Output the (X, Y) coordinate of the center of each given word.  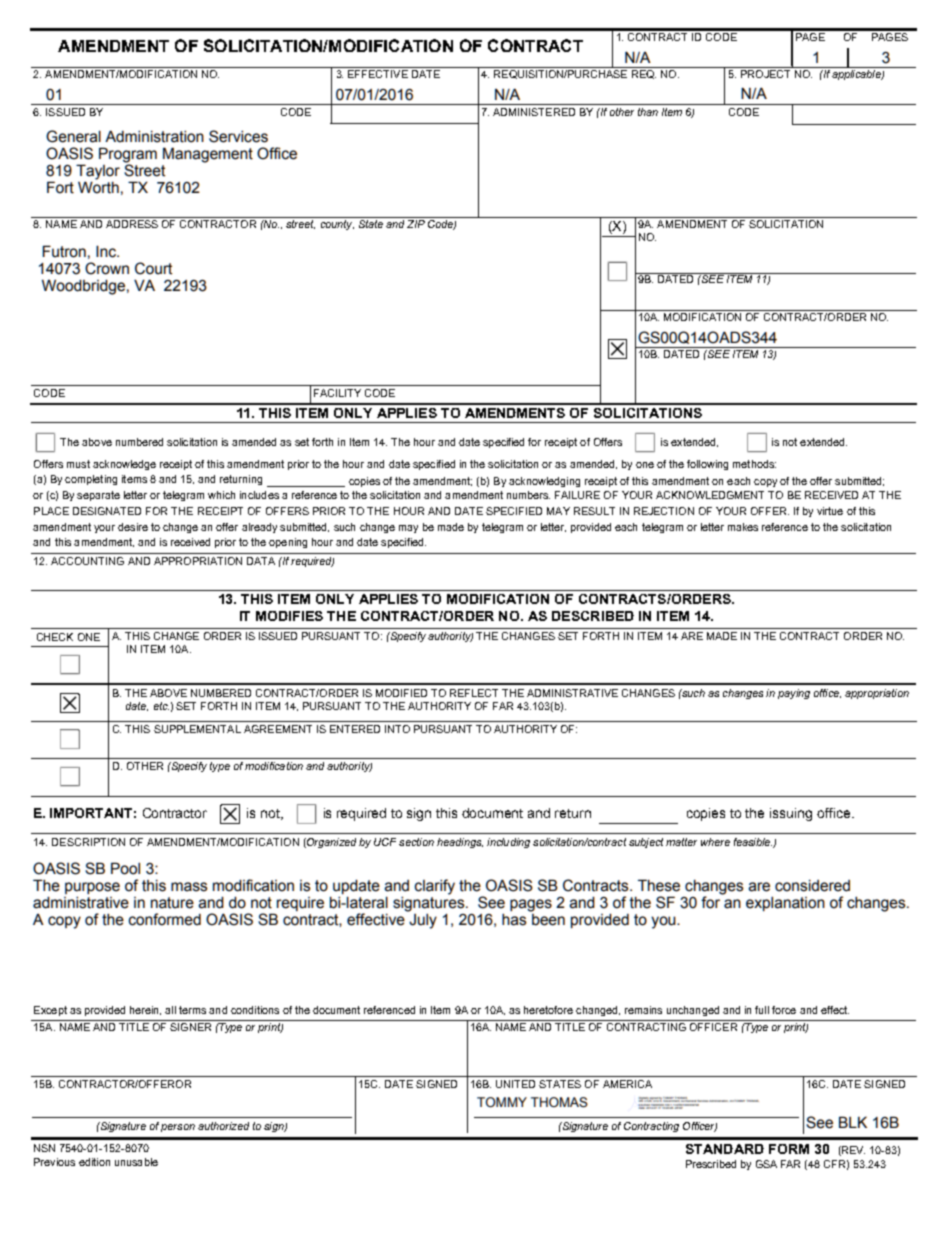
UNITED (515, 1084)
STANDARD (725, 1149)
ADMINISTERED (534, 112)
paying (794, 694)
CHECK (55, 637)
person (178, 1128)
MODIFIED (401, 693)
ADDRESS (132, 224)
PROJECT (765, 72)
